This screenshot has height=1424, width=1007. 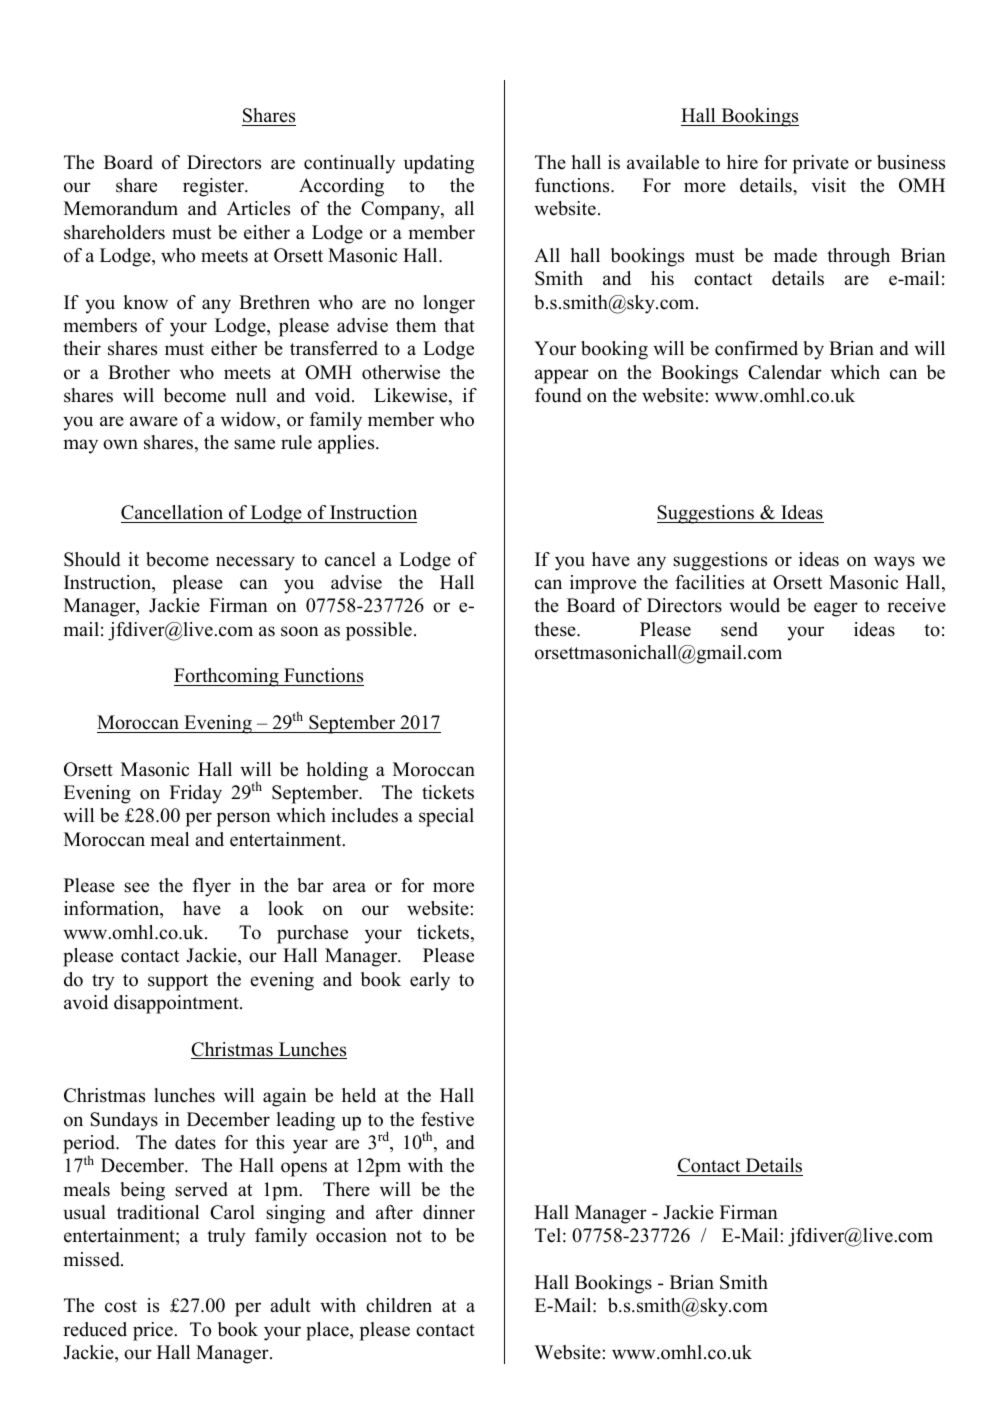 I want to click on dinner, so click(x=449, y=1212).
